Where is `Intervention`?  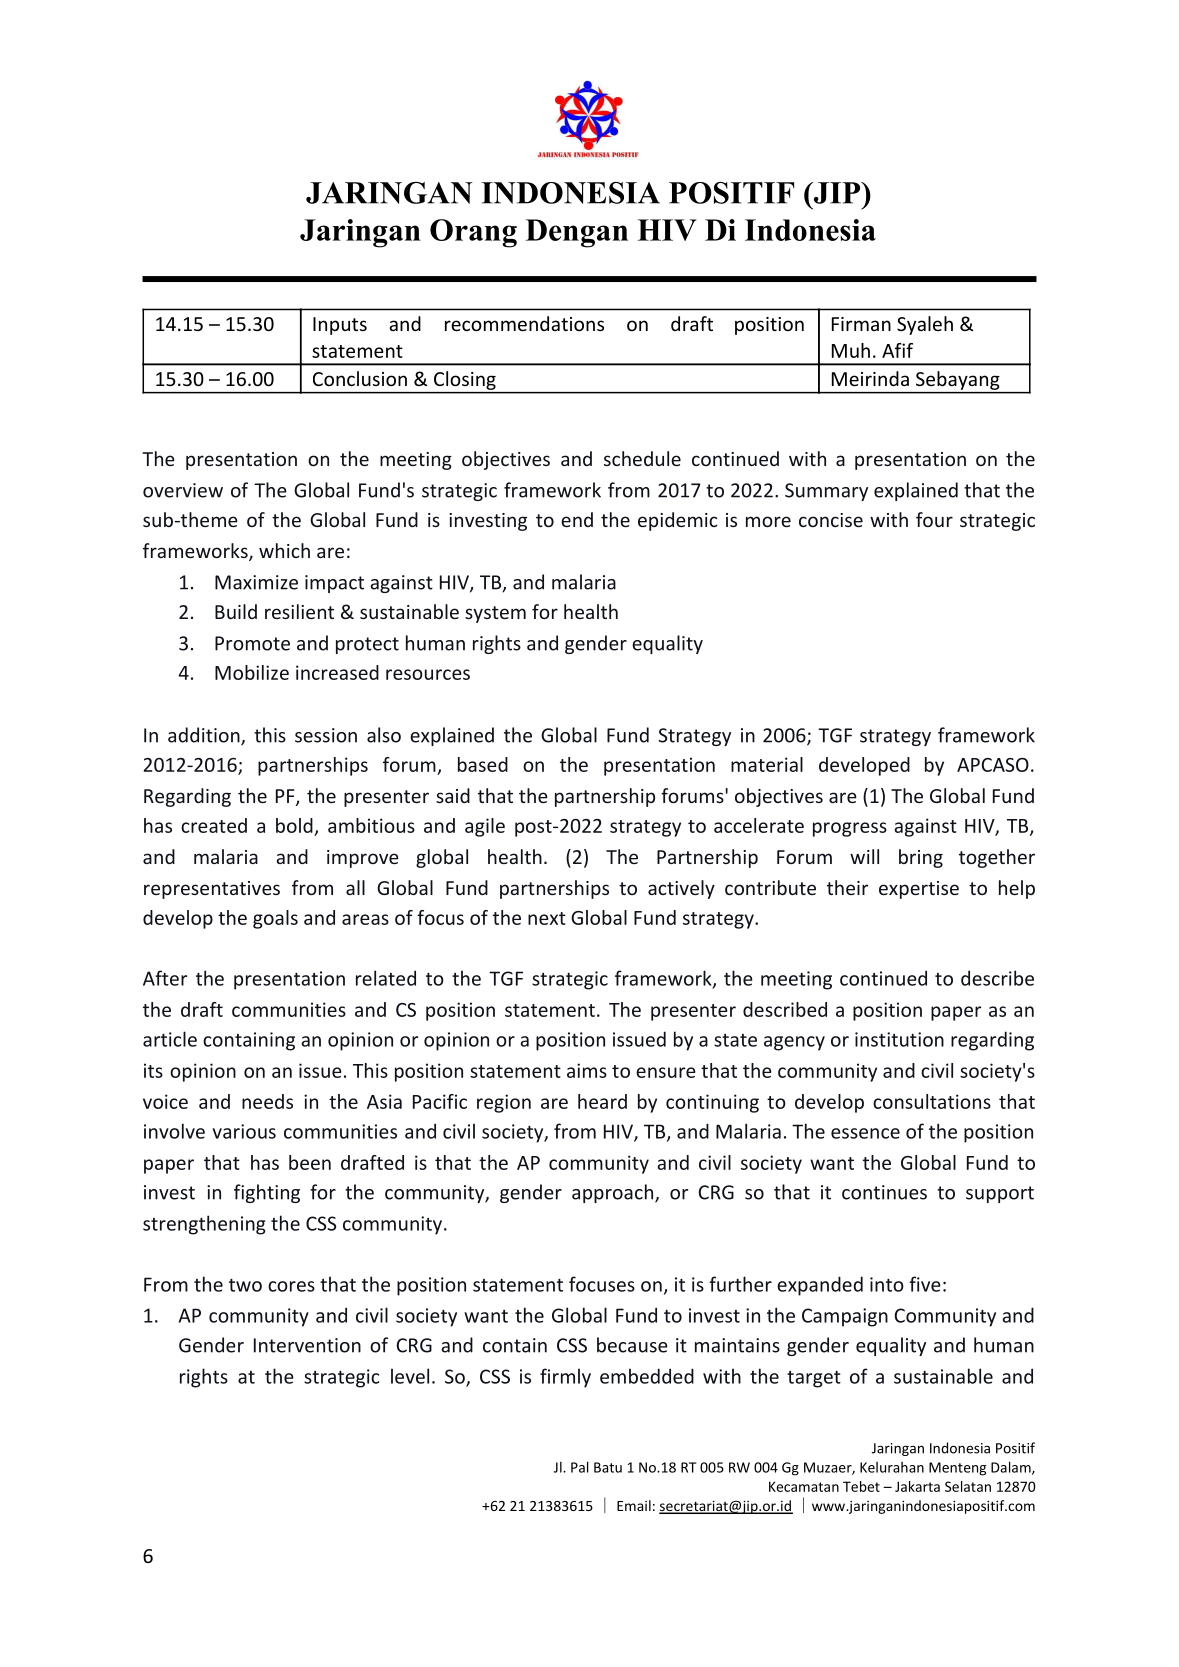
Intervention is located at coordinates (307, 1345).
